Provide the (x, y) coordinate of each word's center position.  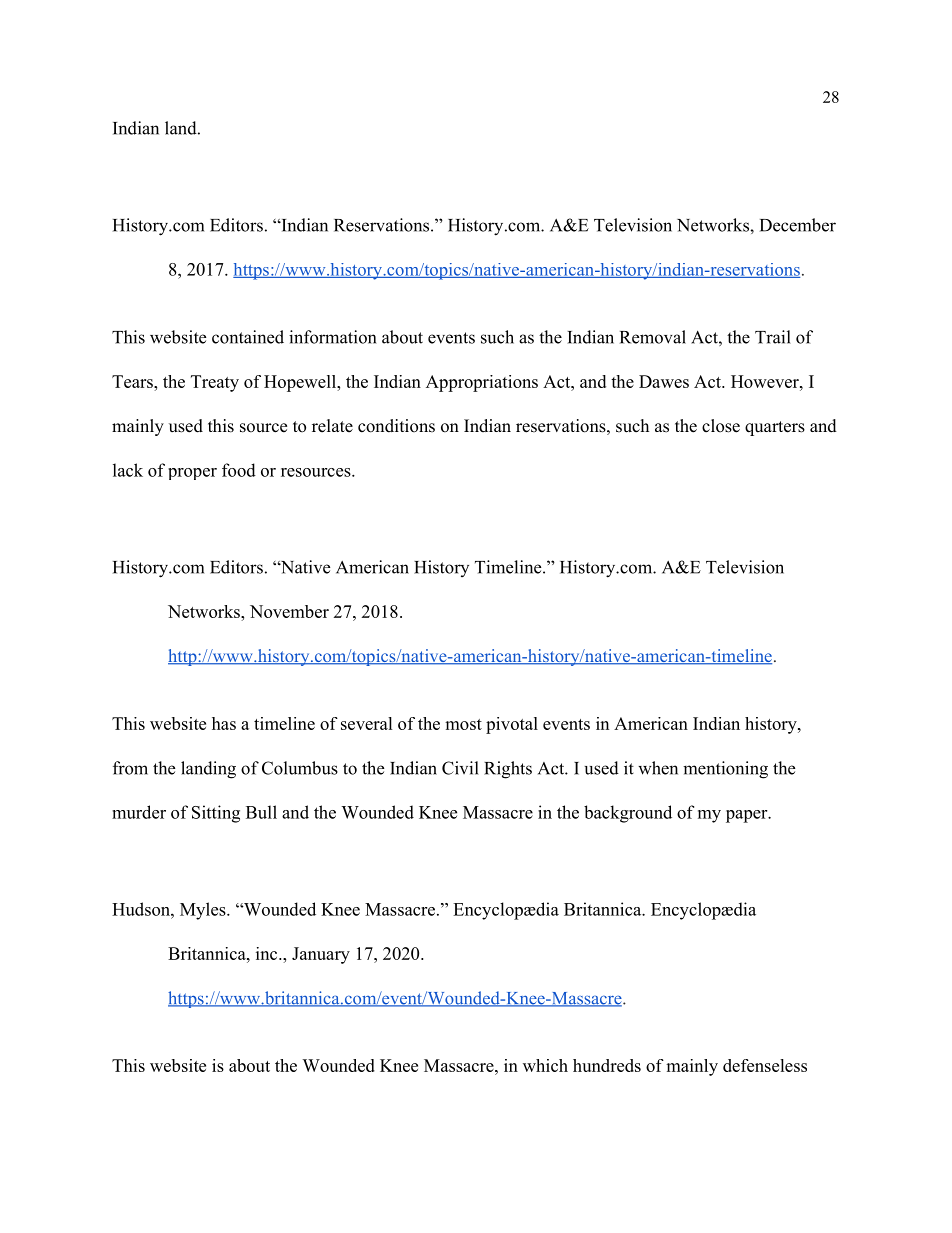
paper (747, 816)
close (721, 426)
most (463, 724)
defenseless (765, 1065)
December (798, 225)
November (289, 611)
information (332, 337)
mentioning (725, 770)
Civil (460, 768)
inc (268, 953)
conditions (396, 426)
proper (192, 474)
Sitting (216, 814)
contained (248, 337)
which (545, 1065)
